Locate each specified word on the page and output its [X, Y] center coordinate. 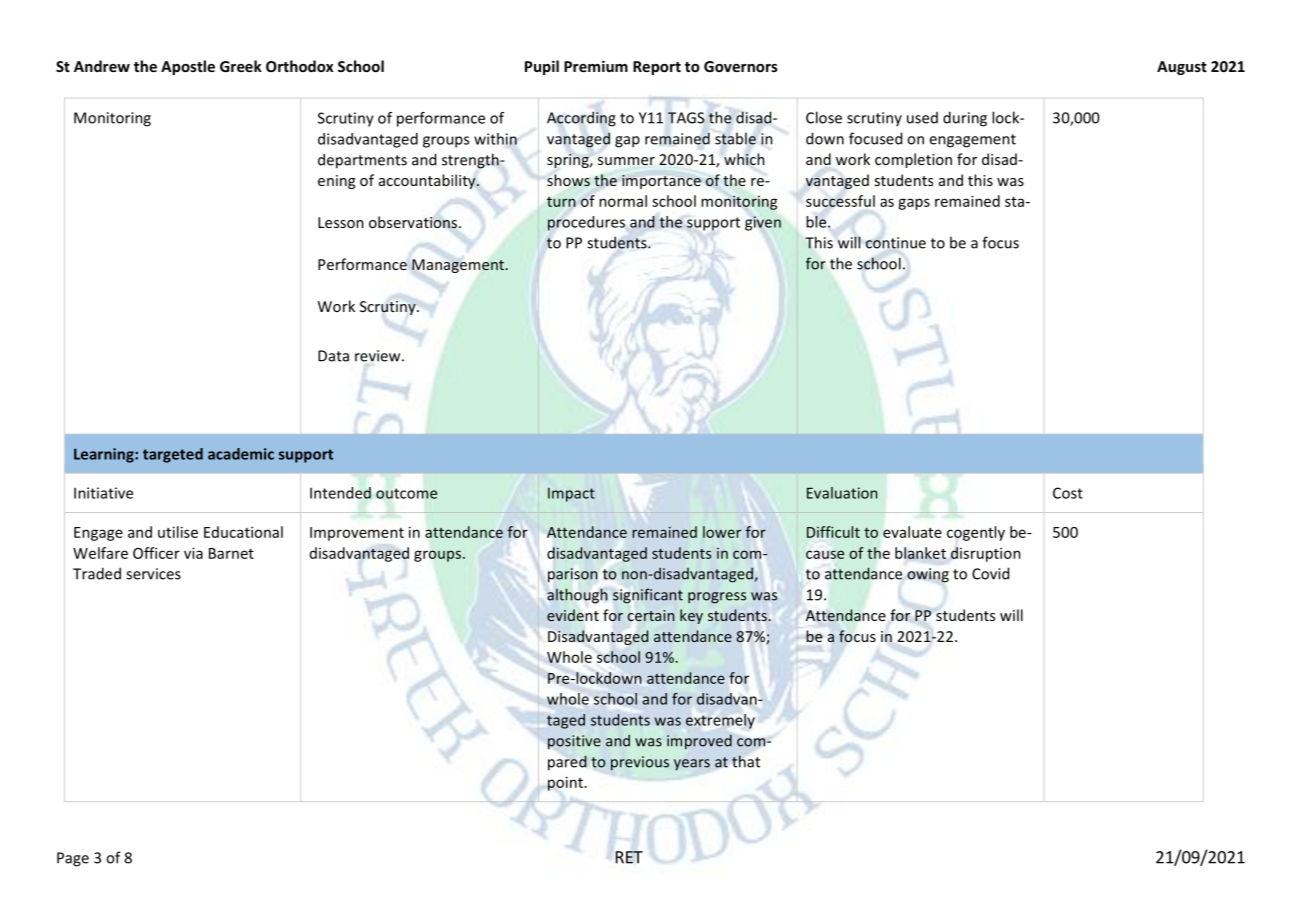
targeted [173, 455]
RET [629, 857]
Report [657, 68]
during [965, 119]
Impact [571, 495]
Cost [1068, 493]
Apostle [188, 67]
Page [73, 859]
